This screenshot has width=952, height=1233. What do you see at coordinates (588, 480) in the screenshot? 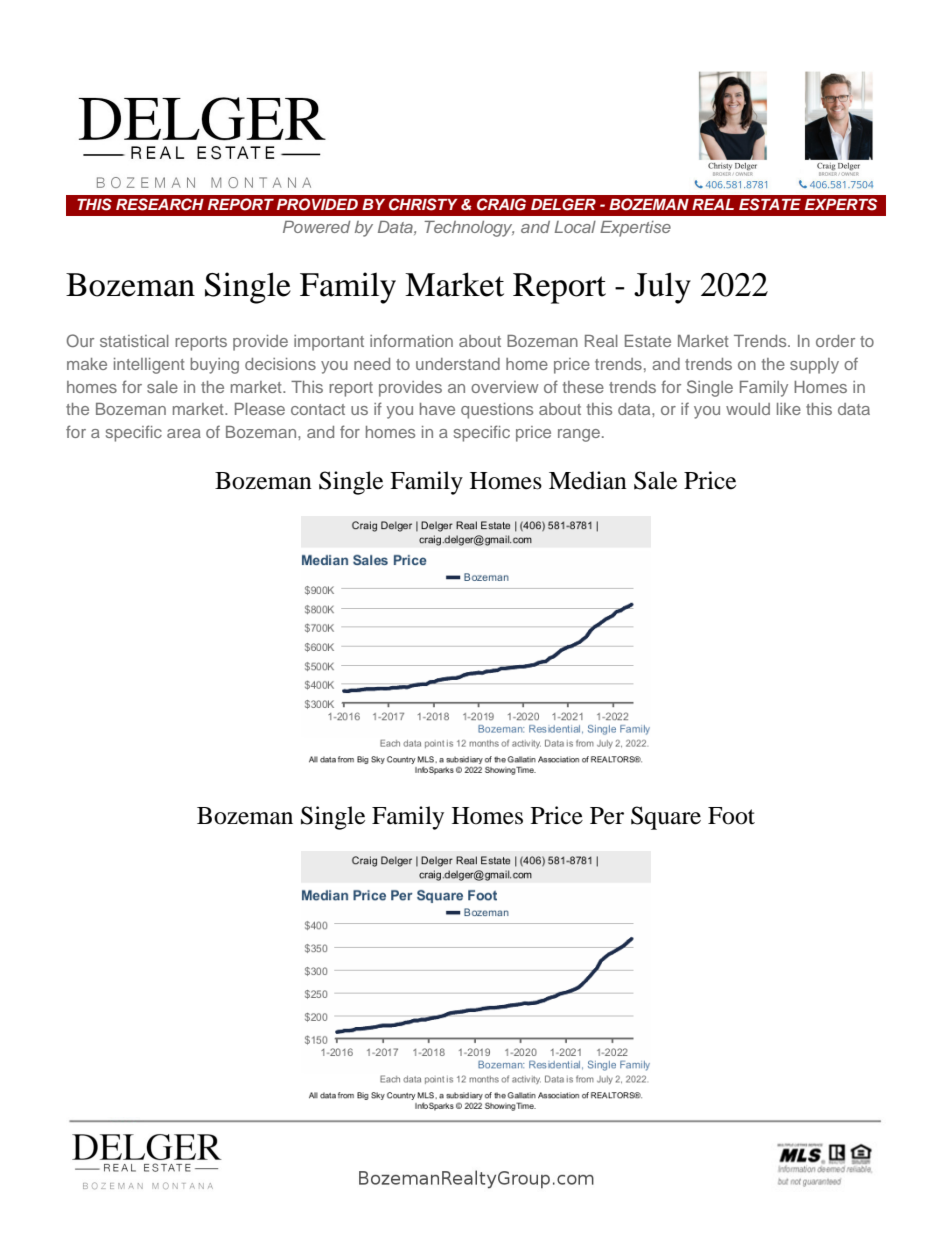
I see `Median` at bounding box center [588, 480].
